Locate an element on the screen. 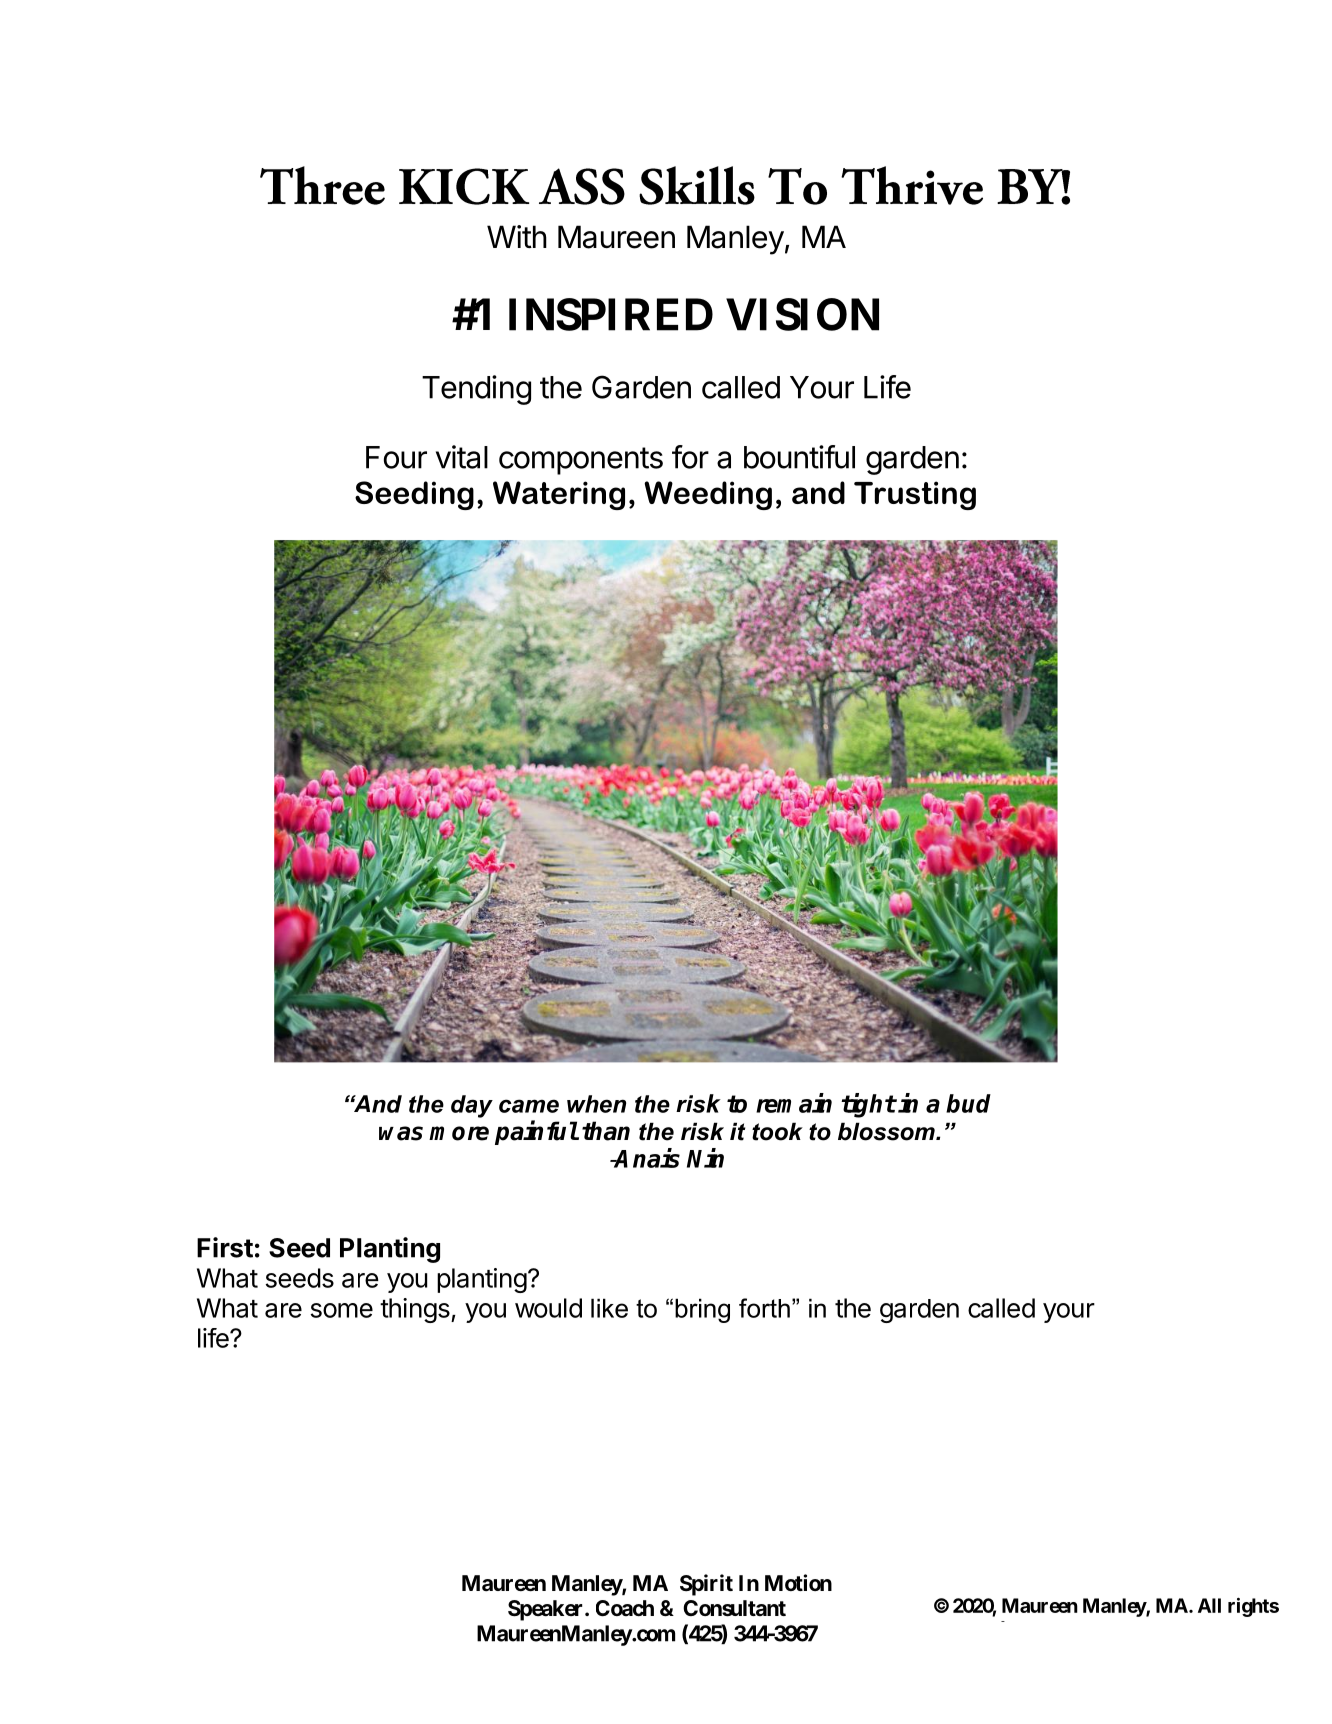 The width and height of the screenshot is (1332, 1724). Watering is located at coordinates (559, 495).
